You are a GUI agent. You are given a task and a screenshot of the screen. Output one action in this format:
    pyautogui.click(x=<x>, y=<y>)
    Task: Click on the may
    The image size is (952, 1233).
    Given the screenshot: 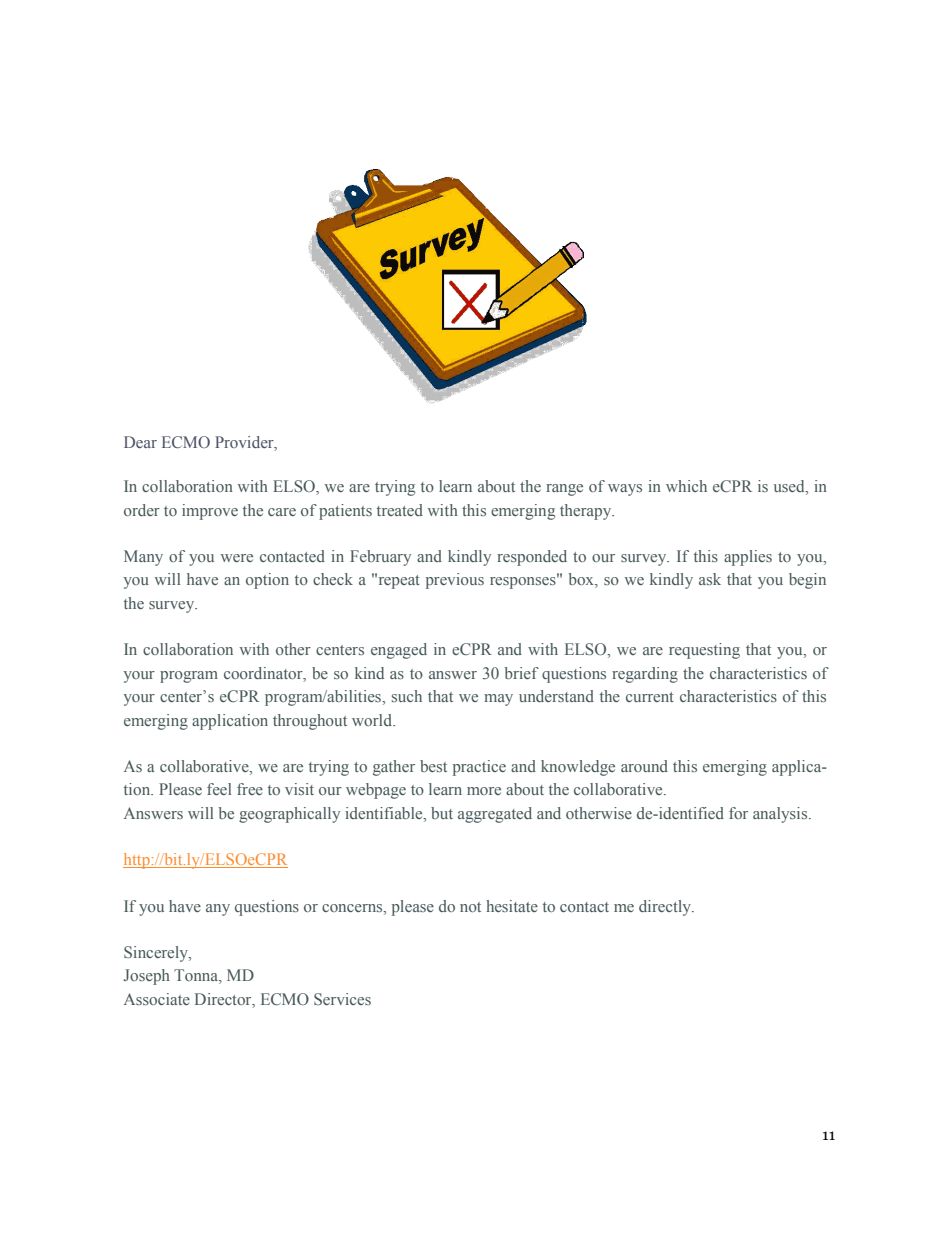 What is the action you would take?
    pyautogui.click(x=498, y=700)
